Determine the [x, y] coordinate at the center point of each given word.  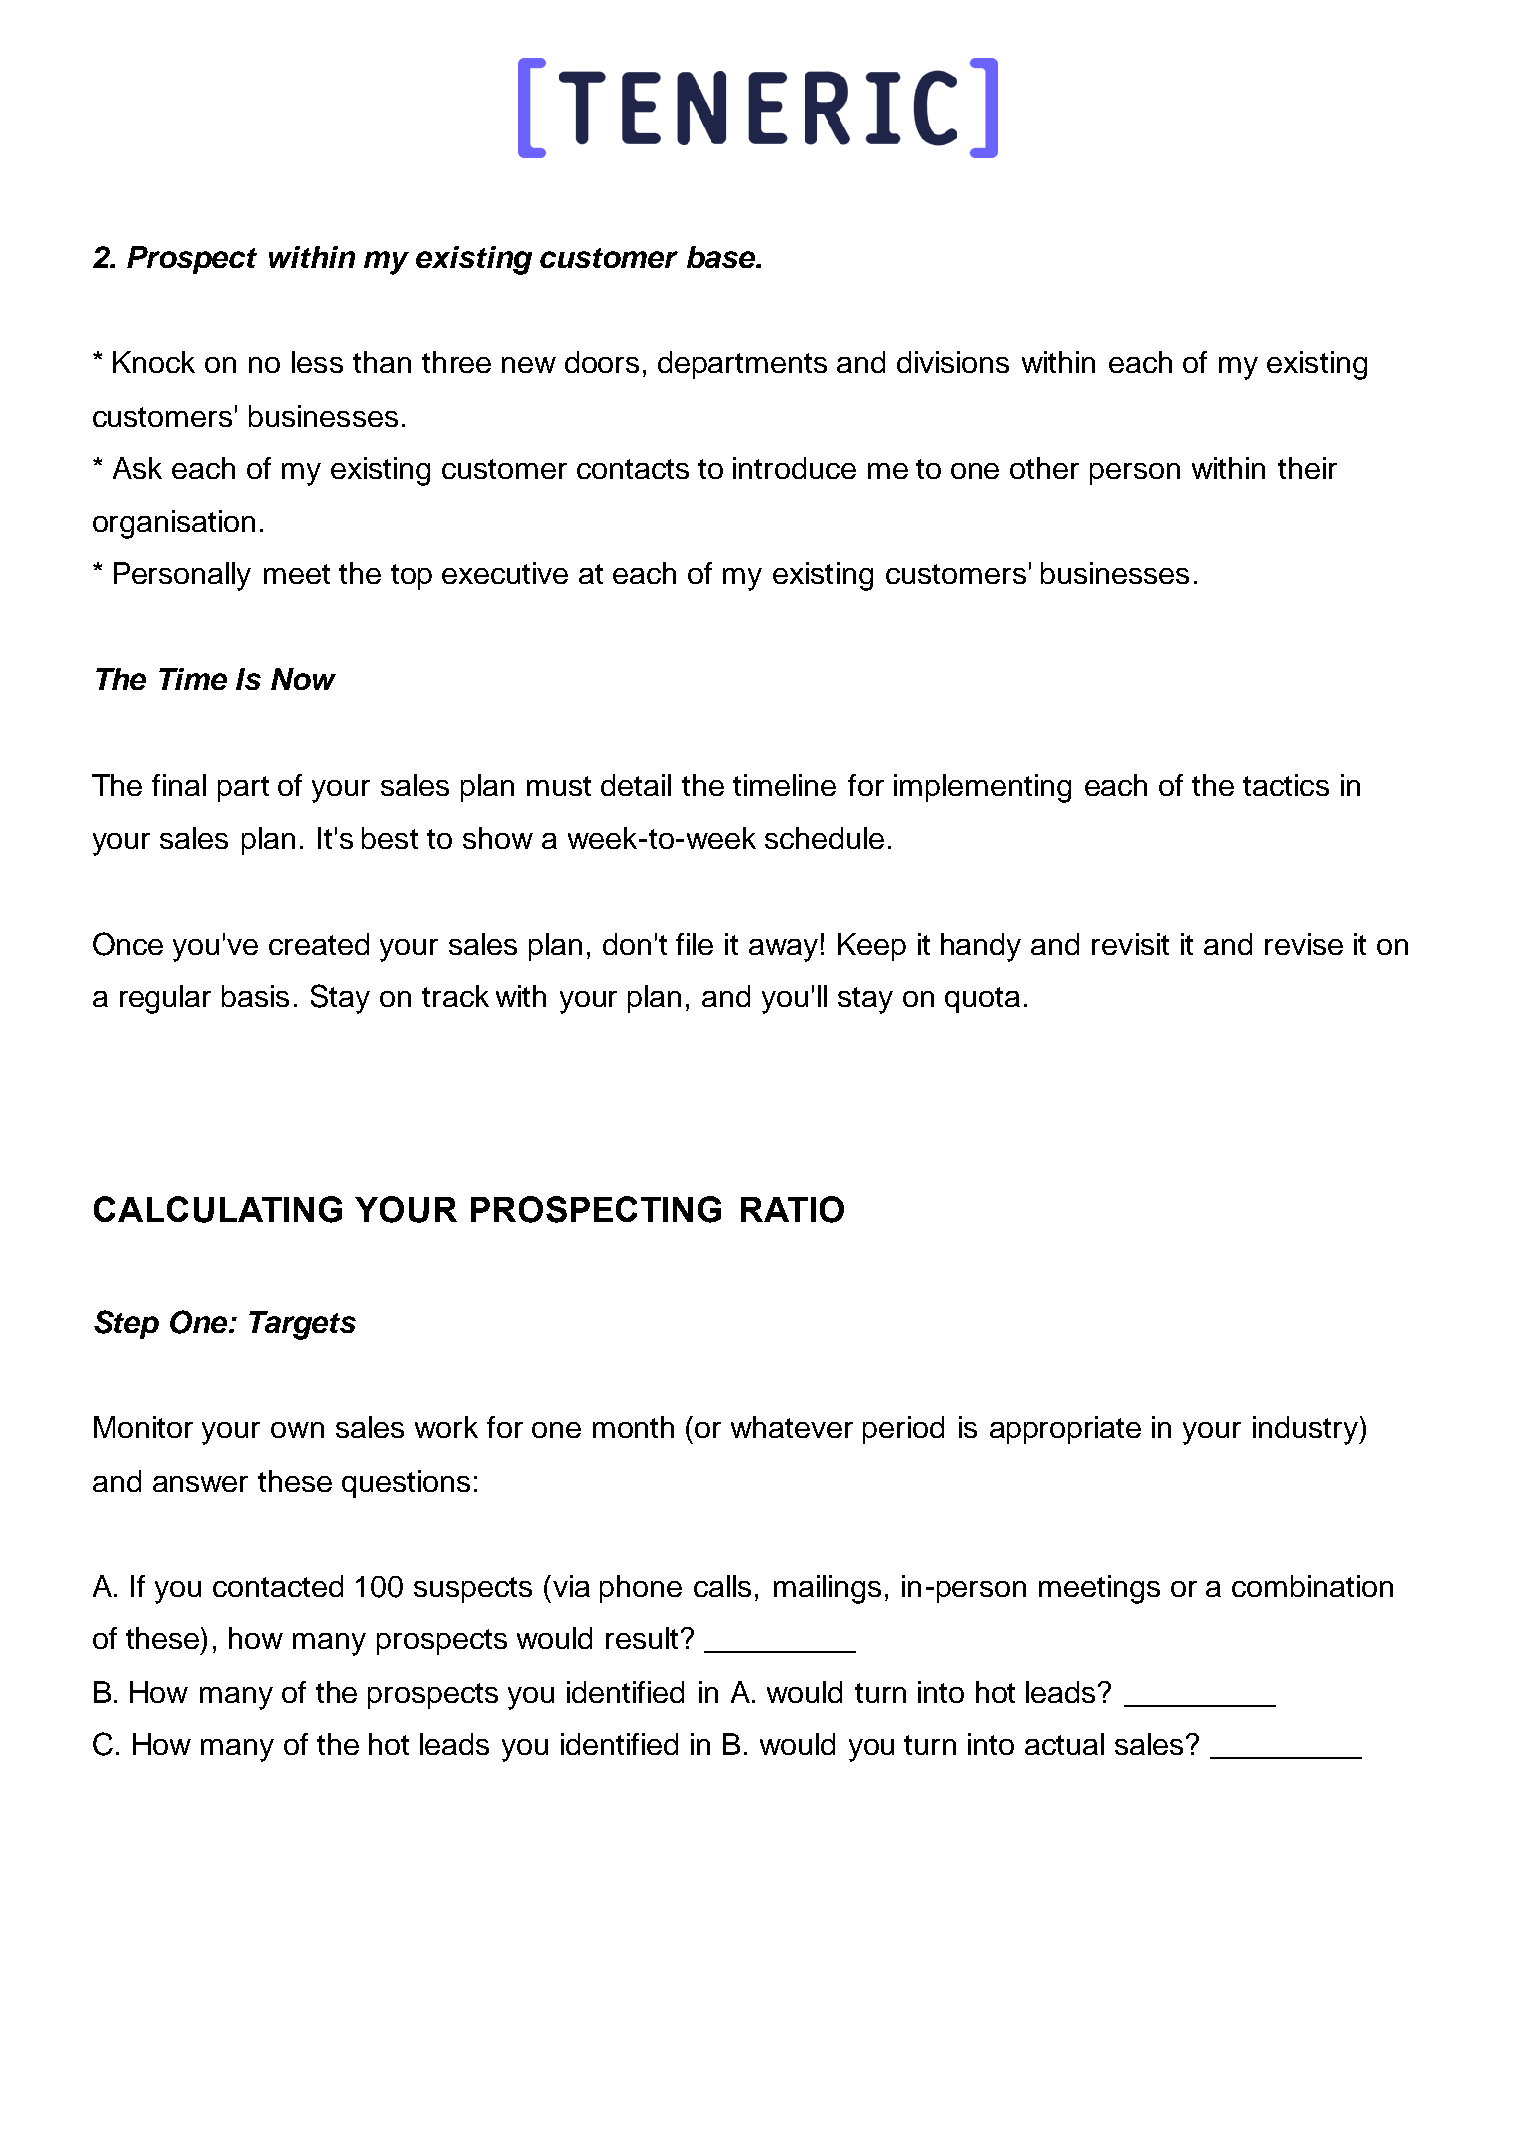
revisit [1130, 944]
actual [1064, 1744]
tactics [1286, 785]
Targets [302, 1325]
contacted [278, 1586]
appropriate [1065, 1430]
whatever [792, 1427]
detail [636, 785]
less [317, 362]
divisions [953, 362]
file [694, 944]
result [642, 1638]
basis [255, 996]
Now [303, 679]
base [722, 257]
